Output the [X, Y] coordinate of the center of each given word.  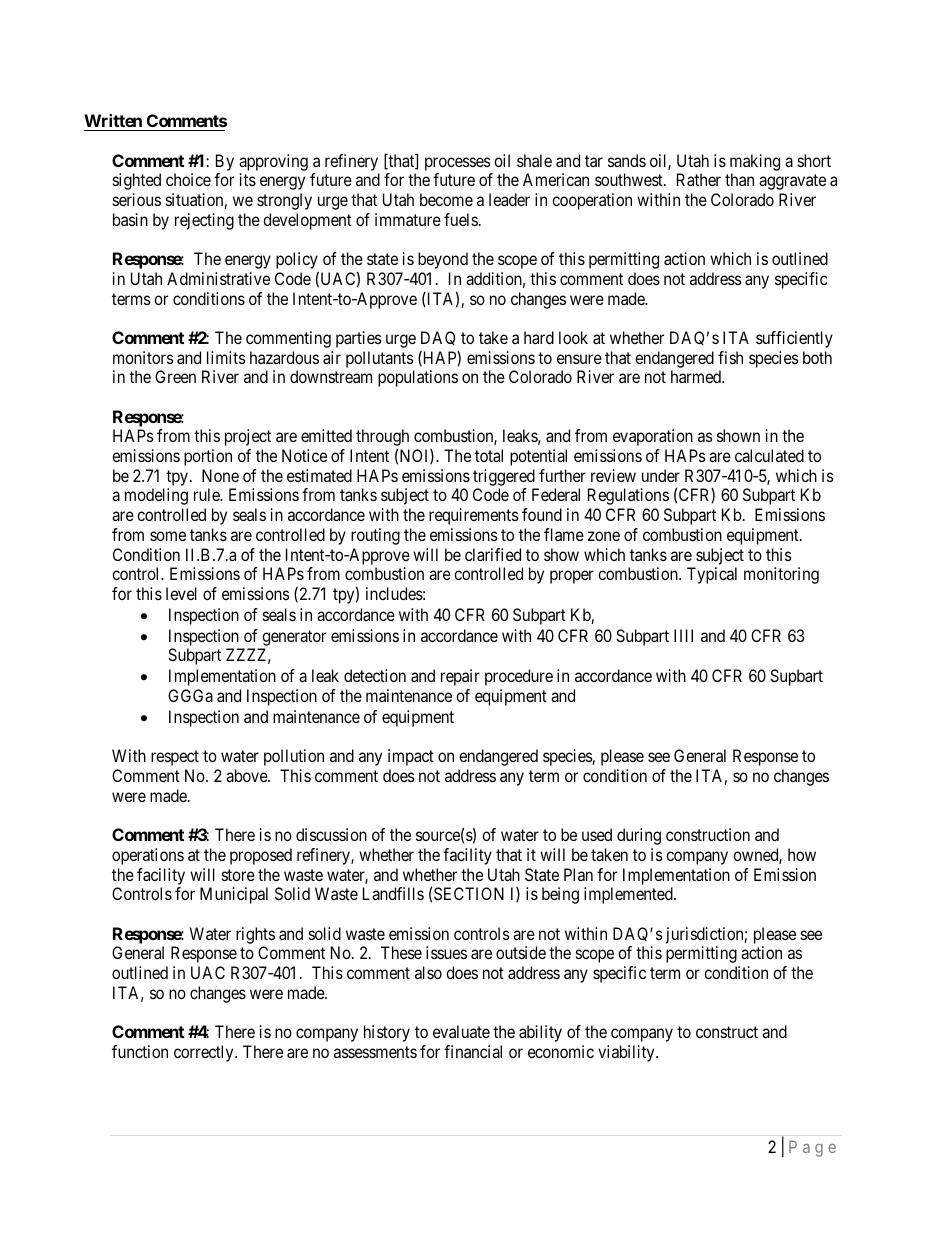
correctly [205, 1053]
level [181, 593]
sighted [137, 181]
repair [460, 677]
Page [812, 1148]
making [755, 162]
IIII [683, 635]
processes [458, 164]
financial [473, 1051]
